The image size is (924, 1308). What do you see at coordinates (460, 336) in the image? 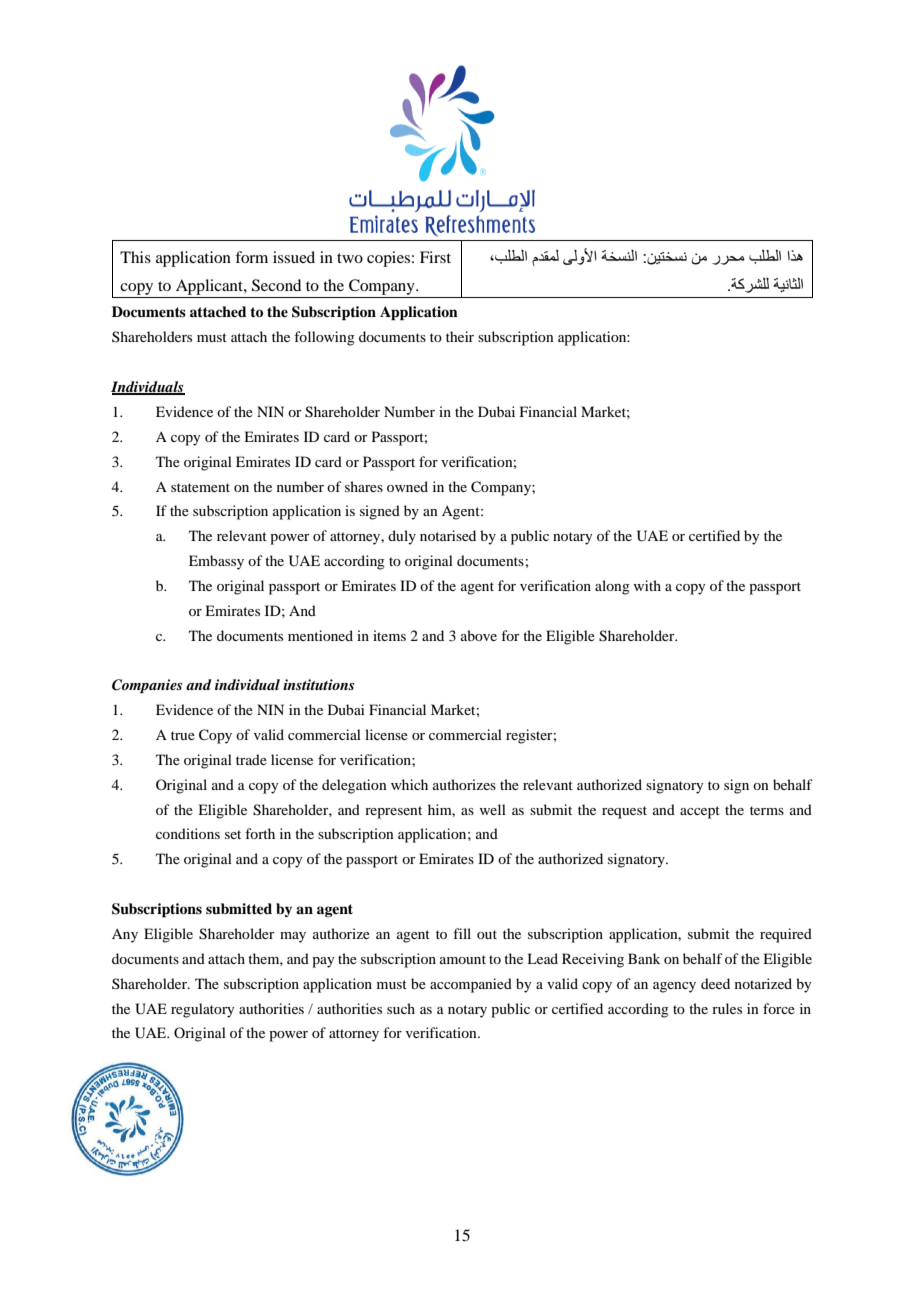
I see `their` at bounding box center [460, 336].
